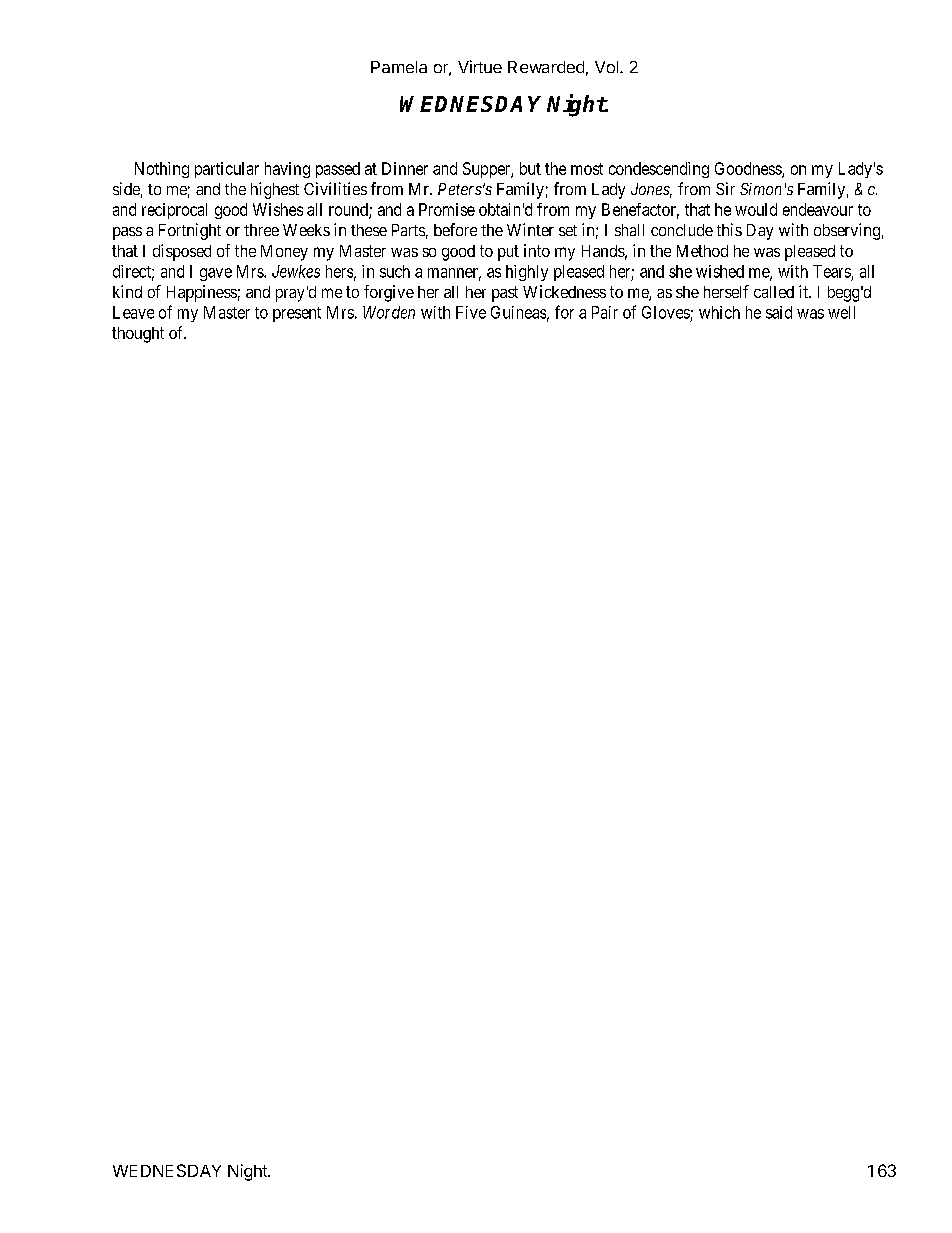  I want to click on Method, so click(702, 251).
